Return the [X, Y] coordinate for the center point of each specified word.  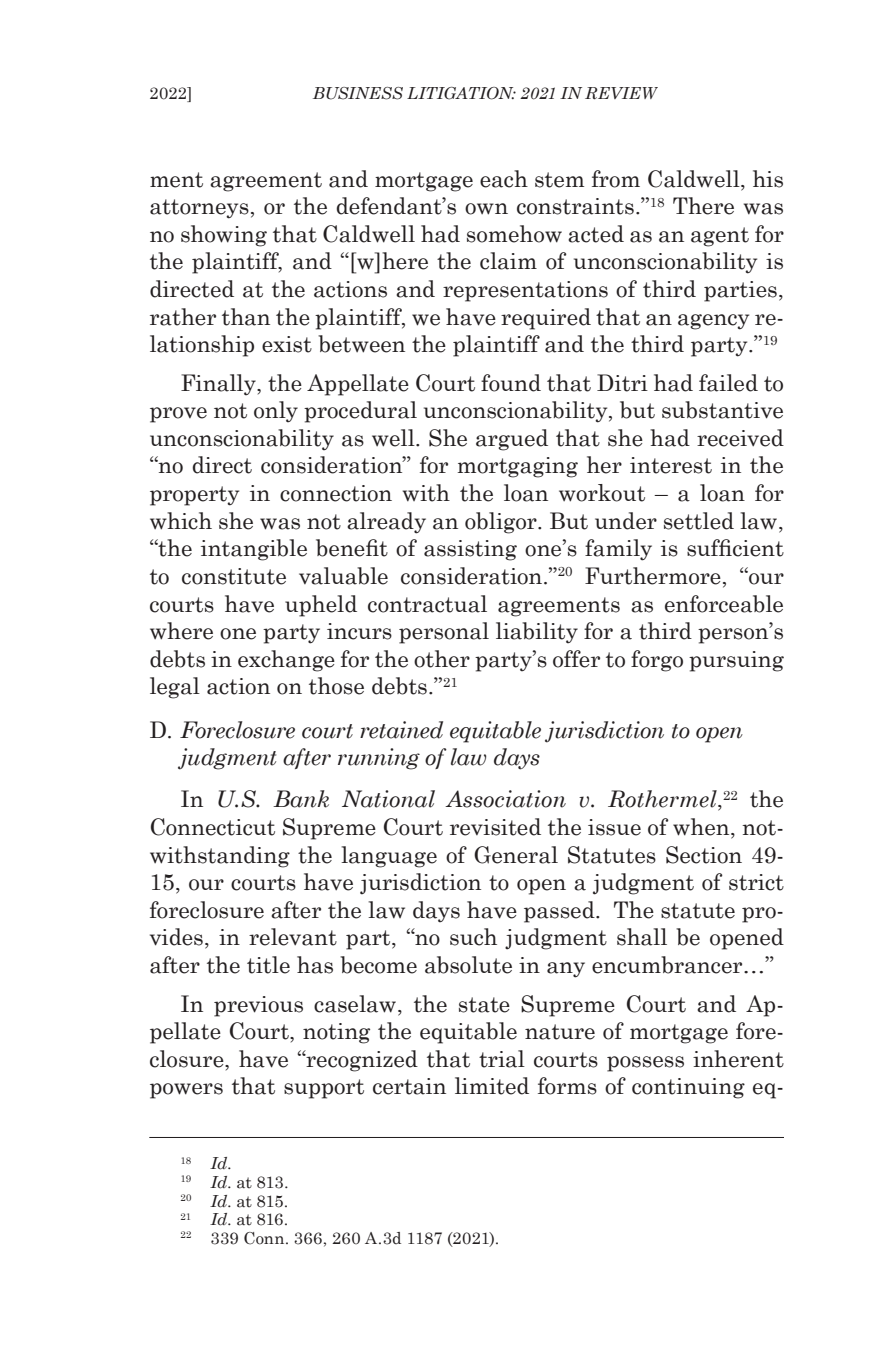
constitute [234, 576]
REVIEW [621, 93]
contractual [427, 604]
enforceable [724, 604]
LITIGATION [461, 93]
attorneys [199, 209]
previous [258, 1006]
